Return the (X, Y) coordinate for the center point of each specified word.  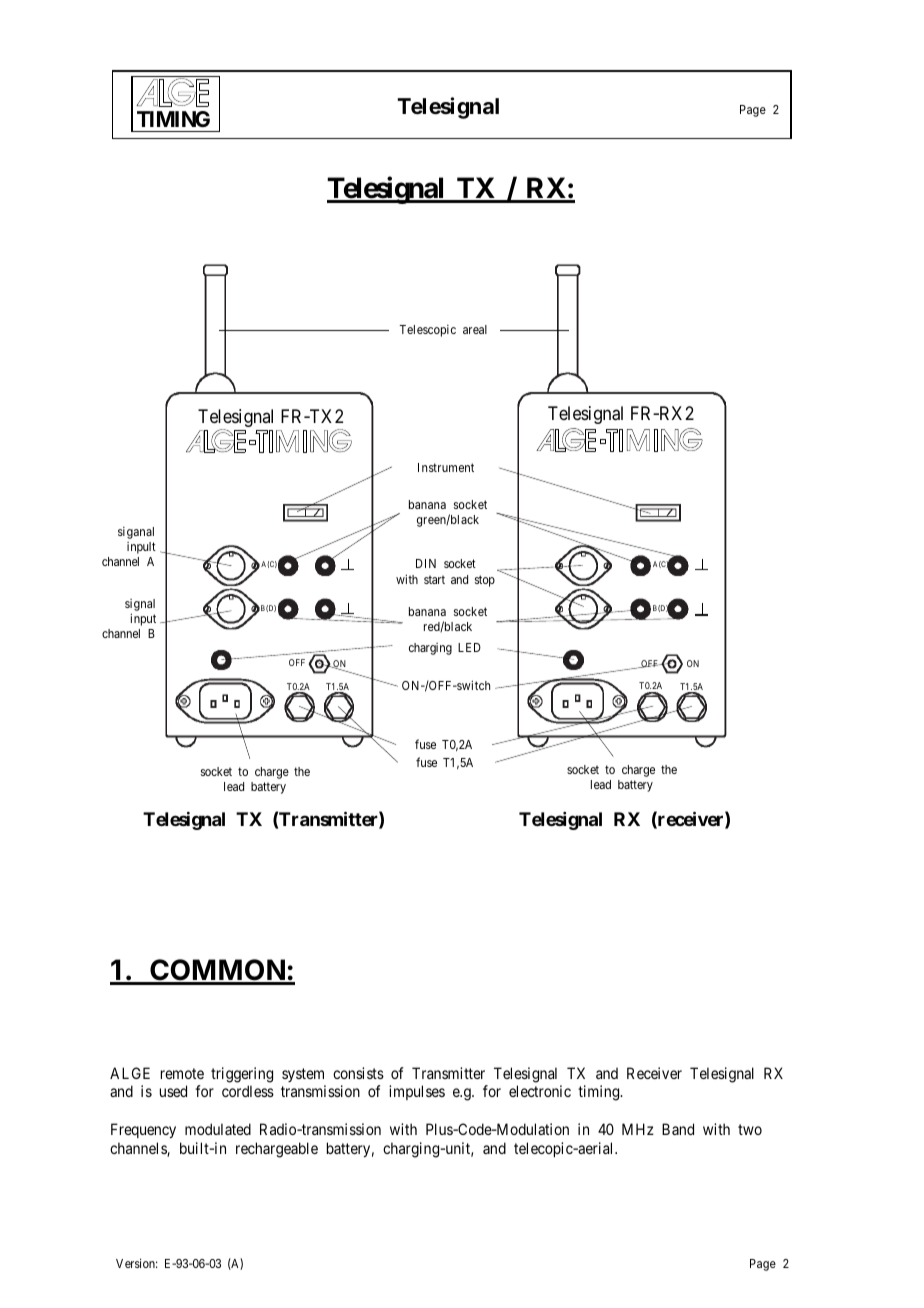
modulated (218, 1129)
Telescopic (427, 331)
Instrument (446, 467)
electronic (540, 1091)
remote (182, 1073)
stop (485, 581)
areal (475, 329)
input (143, 619)
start (434, 579)
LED (469, 647)
